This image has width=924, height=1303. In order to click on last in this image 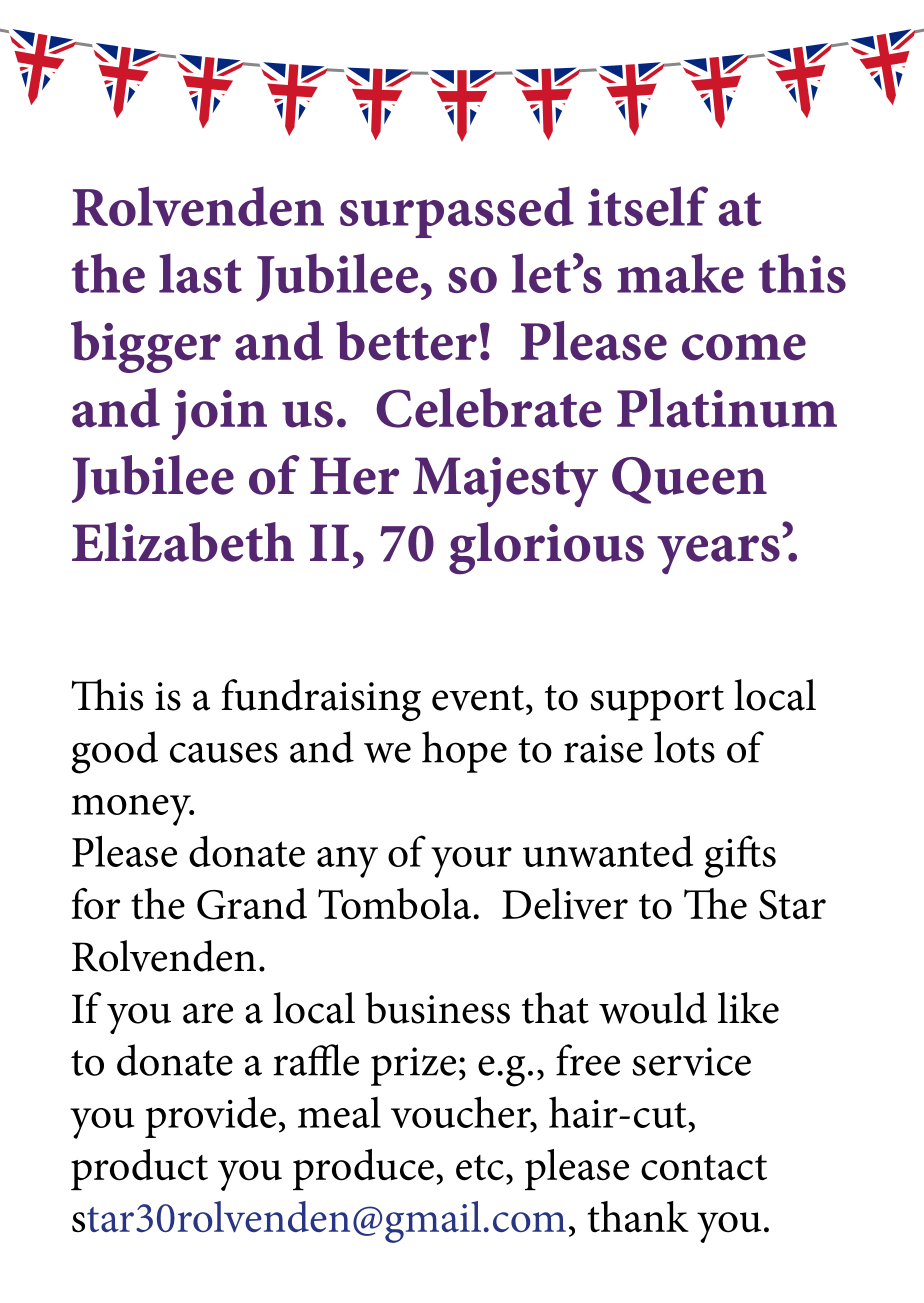, I will do `click(200, 273)`.
